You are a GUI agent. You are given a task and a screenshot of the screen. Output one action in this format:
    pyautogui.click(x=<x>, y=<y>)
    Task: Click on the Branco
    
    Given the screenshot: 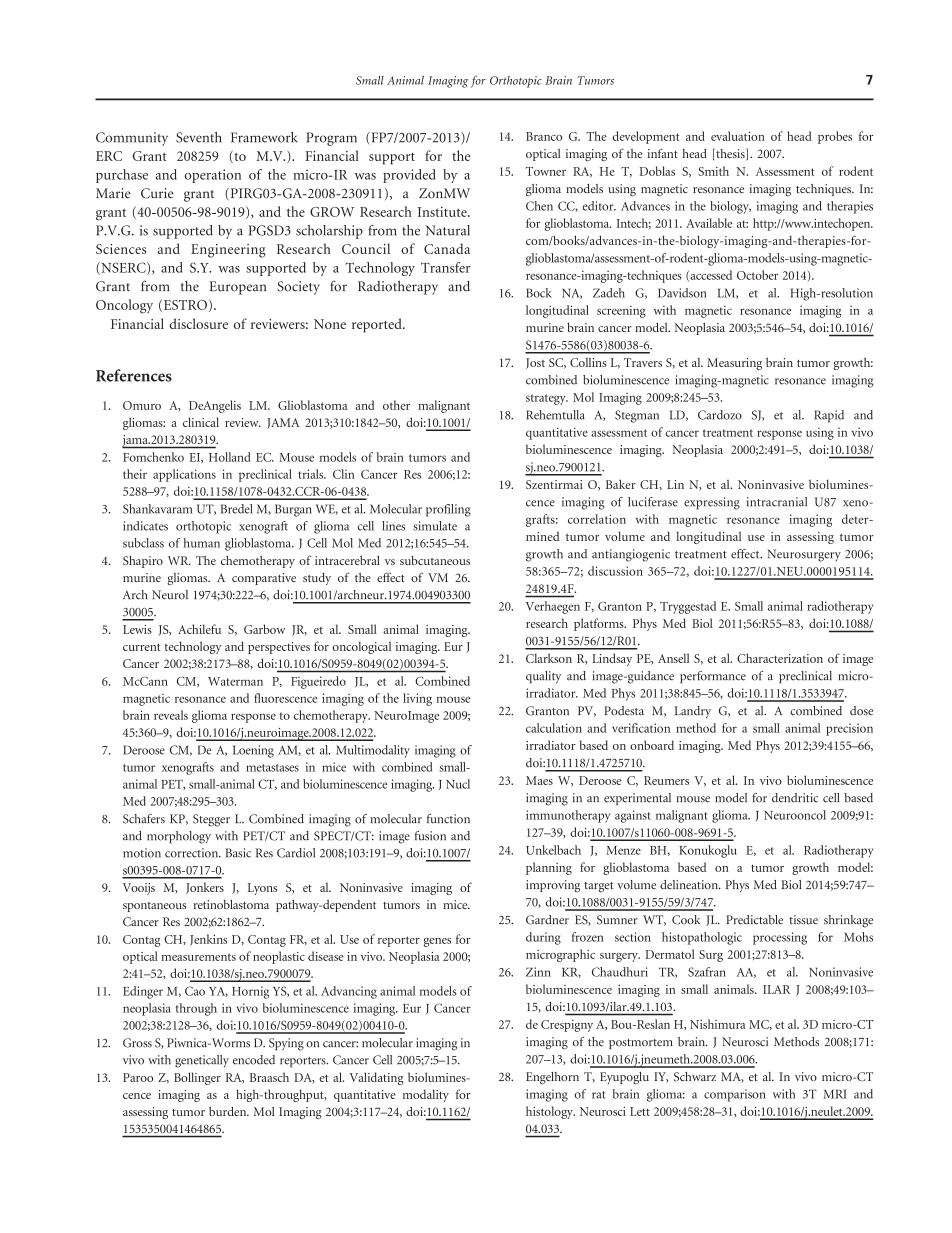 What is the action you would take?
    pyautogui.click(x=544, y=136)
